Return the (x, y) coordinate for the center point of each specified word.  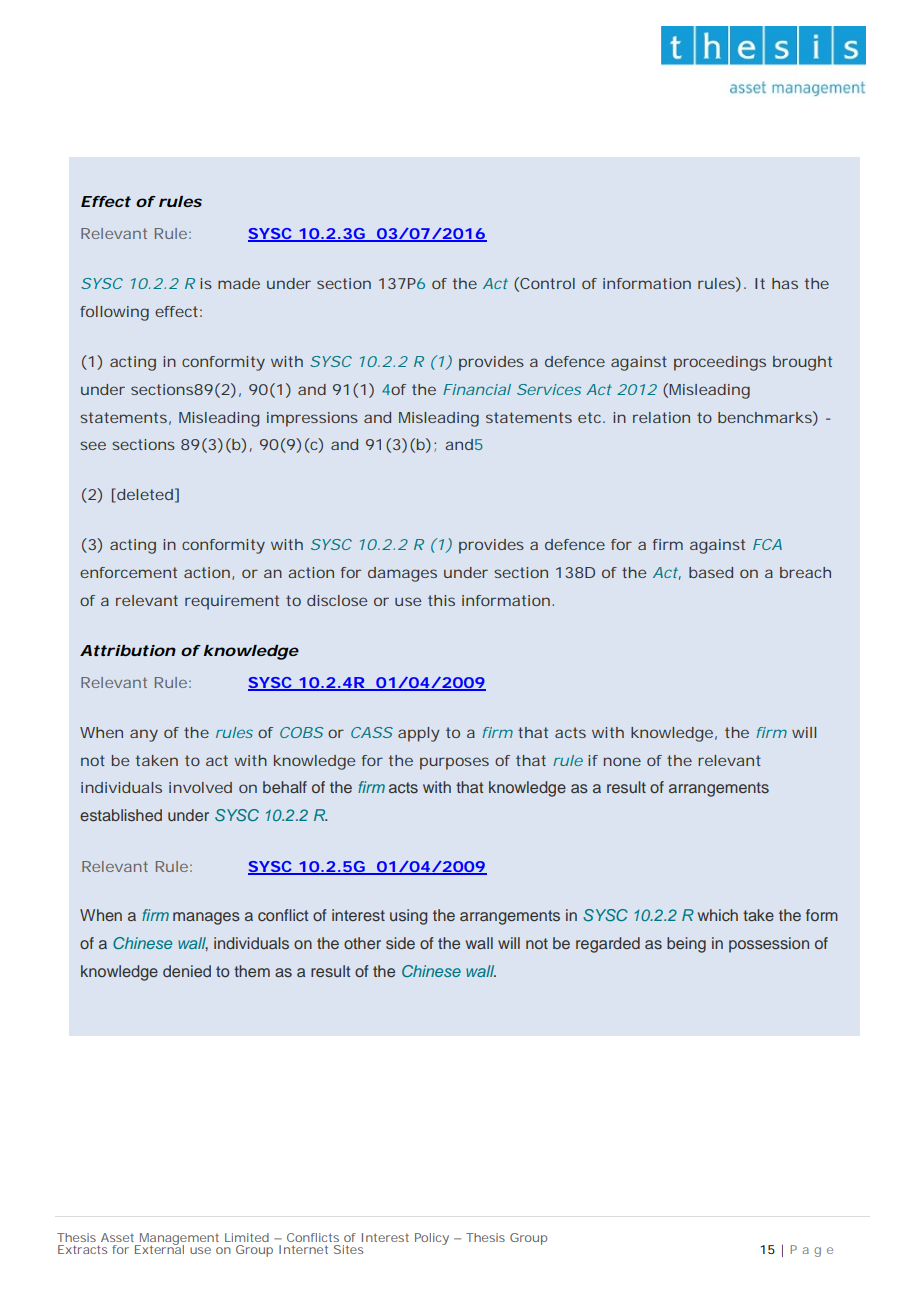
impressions (312, 419)
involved (200, 787)
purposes (454, 763)
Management (178, 1240)
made (239, 283)
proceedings (720, 363)
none (622, 761)
